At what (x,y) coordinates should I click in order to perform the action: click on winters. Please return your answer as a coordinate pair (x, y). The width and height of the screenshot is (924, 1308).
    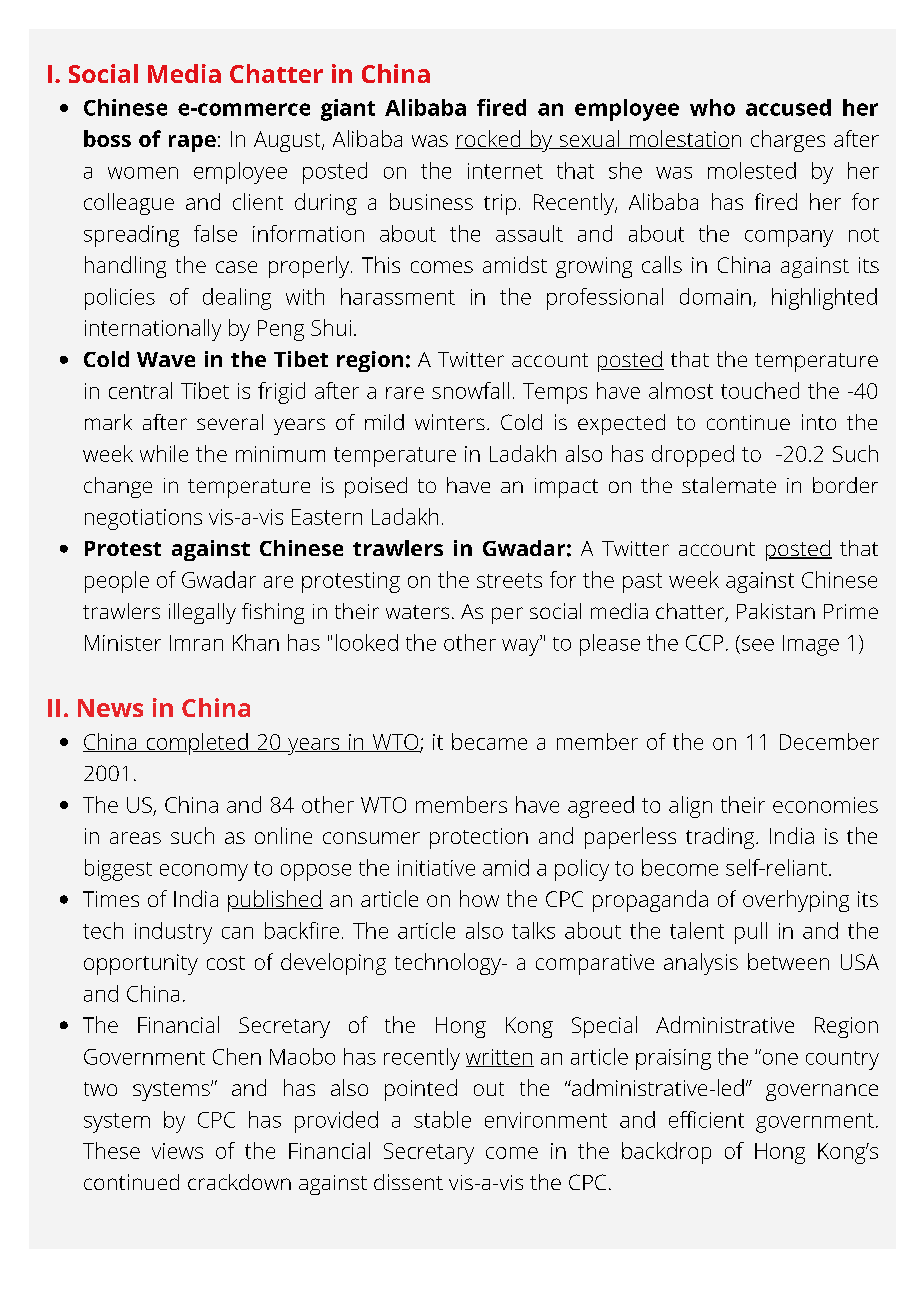
    Looking at the image, I should click on (450, 422).
